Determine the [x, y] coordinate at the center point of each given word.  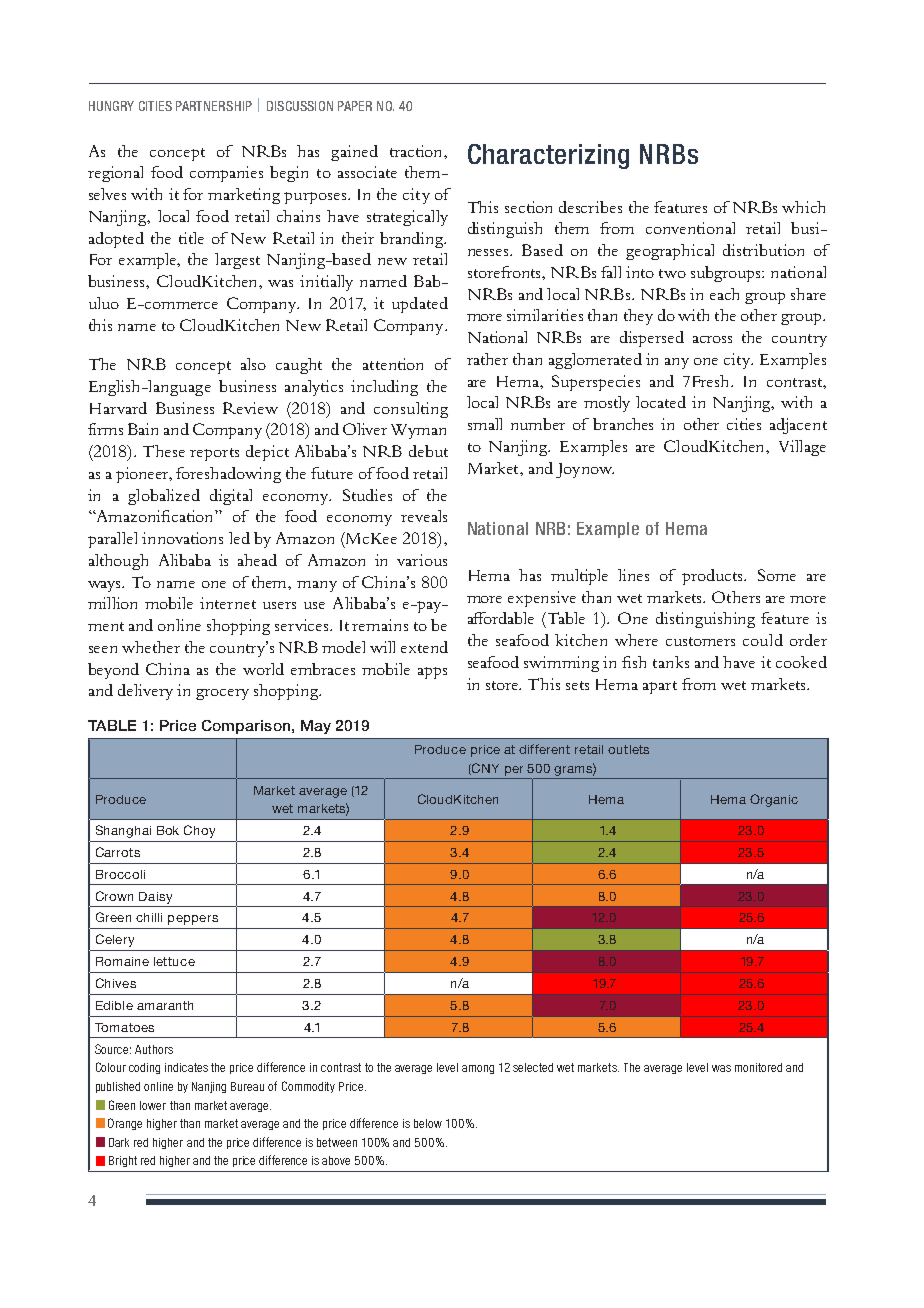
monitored [758, 1067]
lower [153, 1105]
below [428, 1123]
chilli [149, 917]
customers [700, 641]
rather [487, 359]
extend [424, 647]
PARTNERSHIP [214, 106]
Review [250, 408]
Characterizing [548, 156]
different [544, 749]
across [712, 339]
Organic [774, 800]
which [803, 207]
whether [151, 647]
